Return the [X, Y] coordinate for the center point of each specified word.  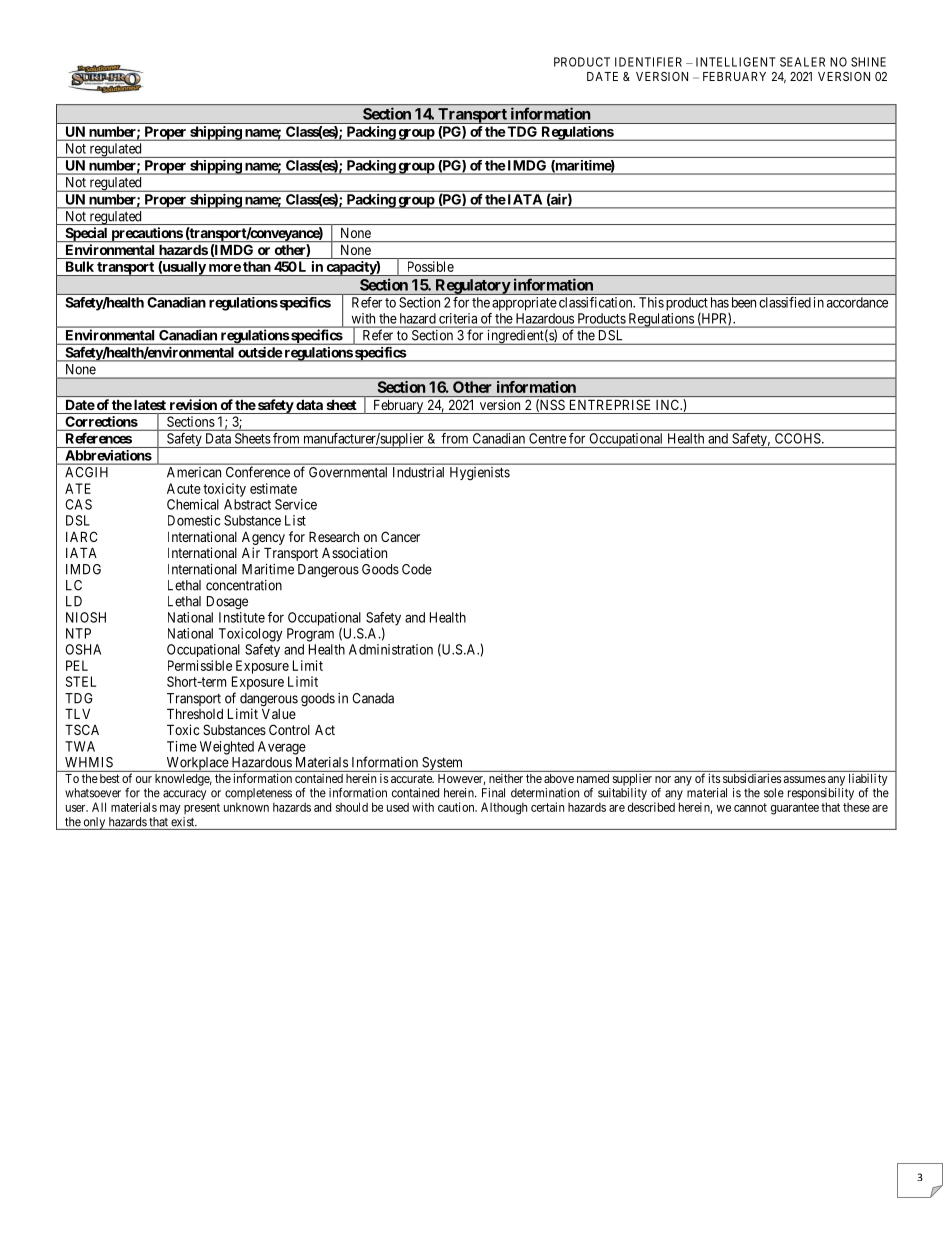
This [651, 302]
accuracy [184, 795]
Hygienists [480, 473]
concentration [244, 585]
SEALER [802, 62]
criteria [458, 318]
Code [417, 569]
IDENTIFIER [648, 62]
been [744, 302]
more [225, 268]
